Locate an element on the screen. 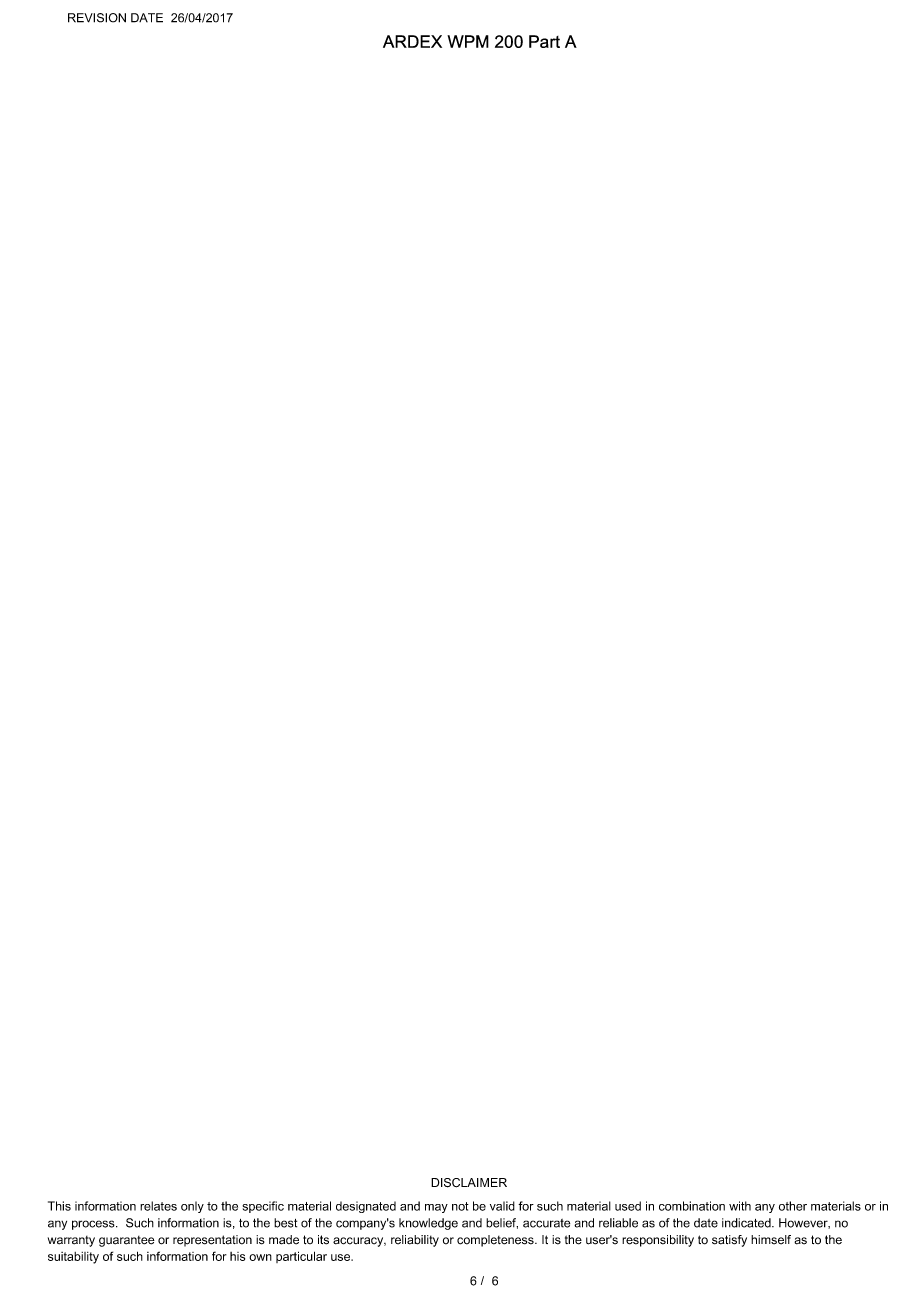 The height and width of the screenshot is (1308, 924). may is located at coordinates (436, 1208).
